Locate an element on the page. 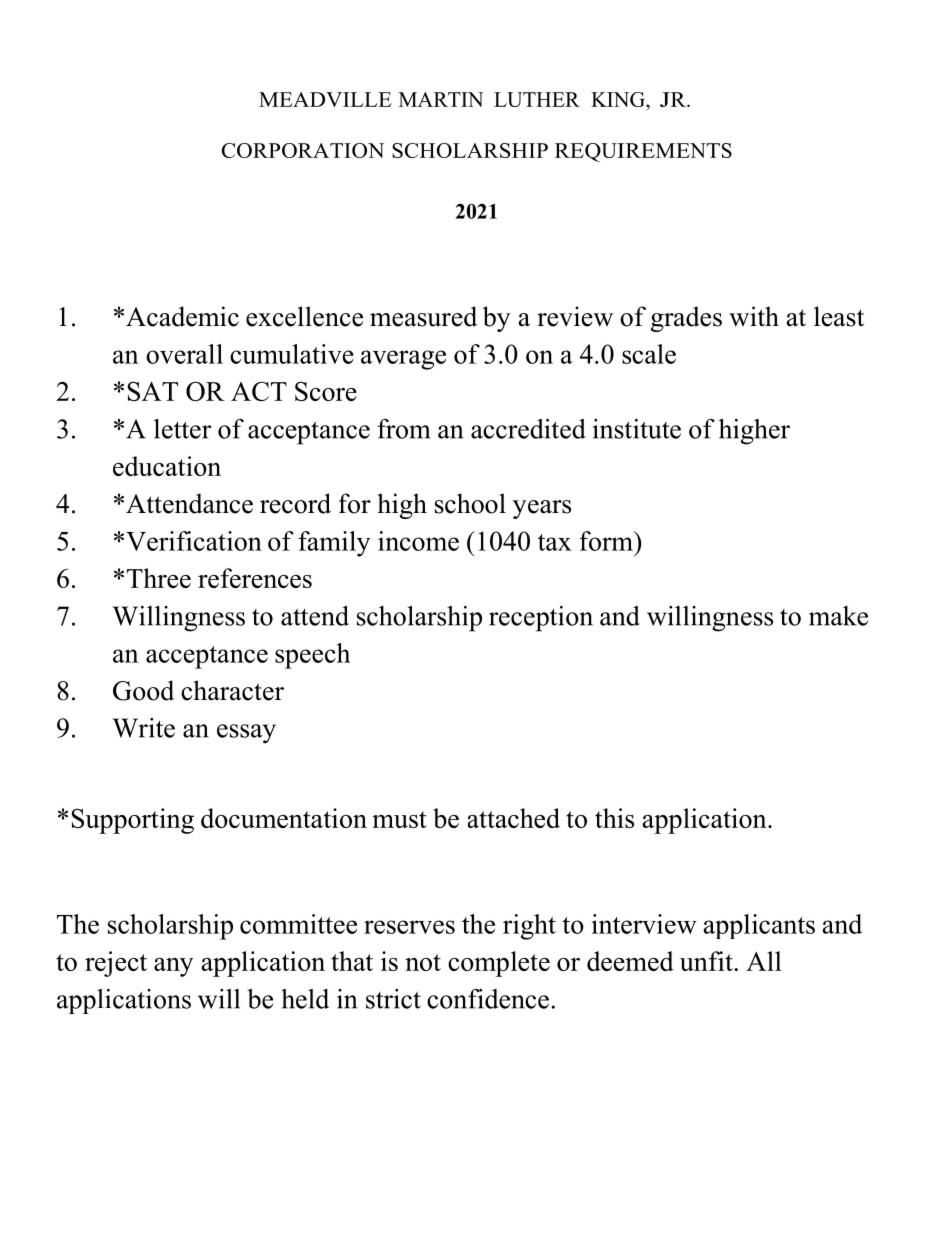 The height and width of the page is (1233, 952). any is located at coordinates (173, 967).
